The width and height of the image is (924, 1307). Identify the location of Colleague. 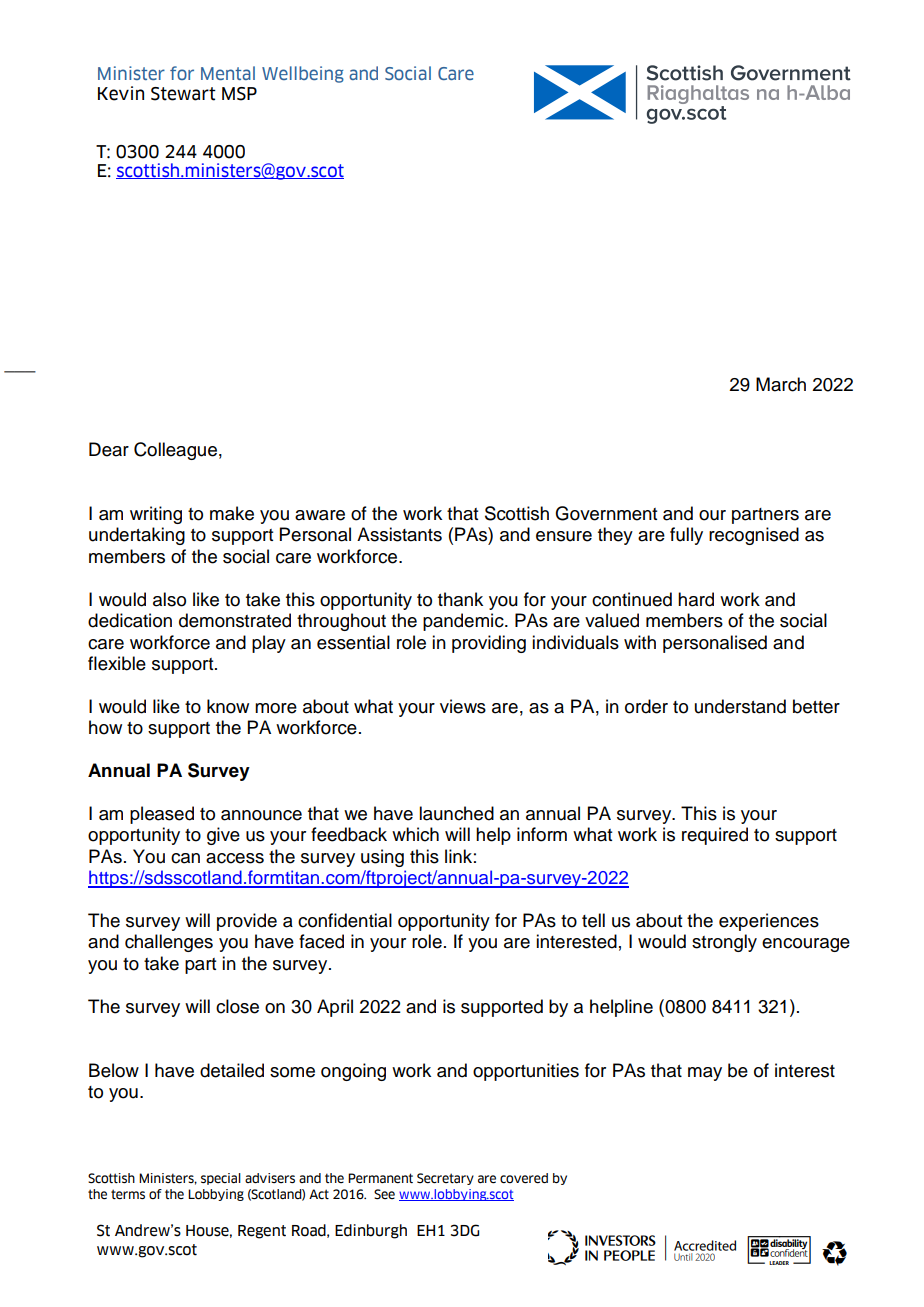
(175, 451).
